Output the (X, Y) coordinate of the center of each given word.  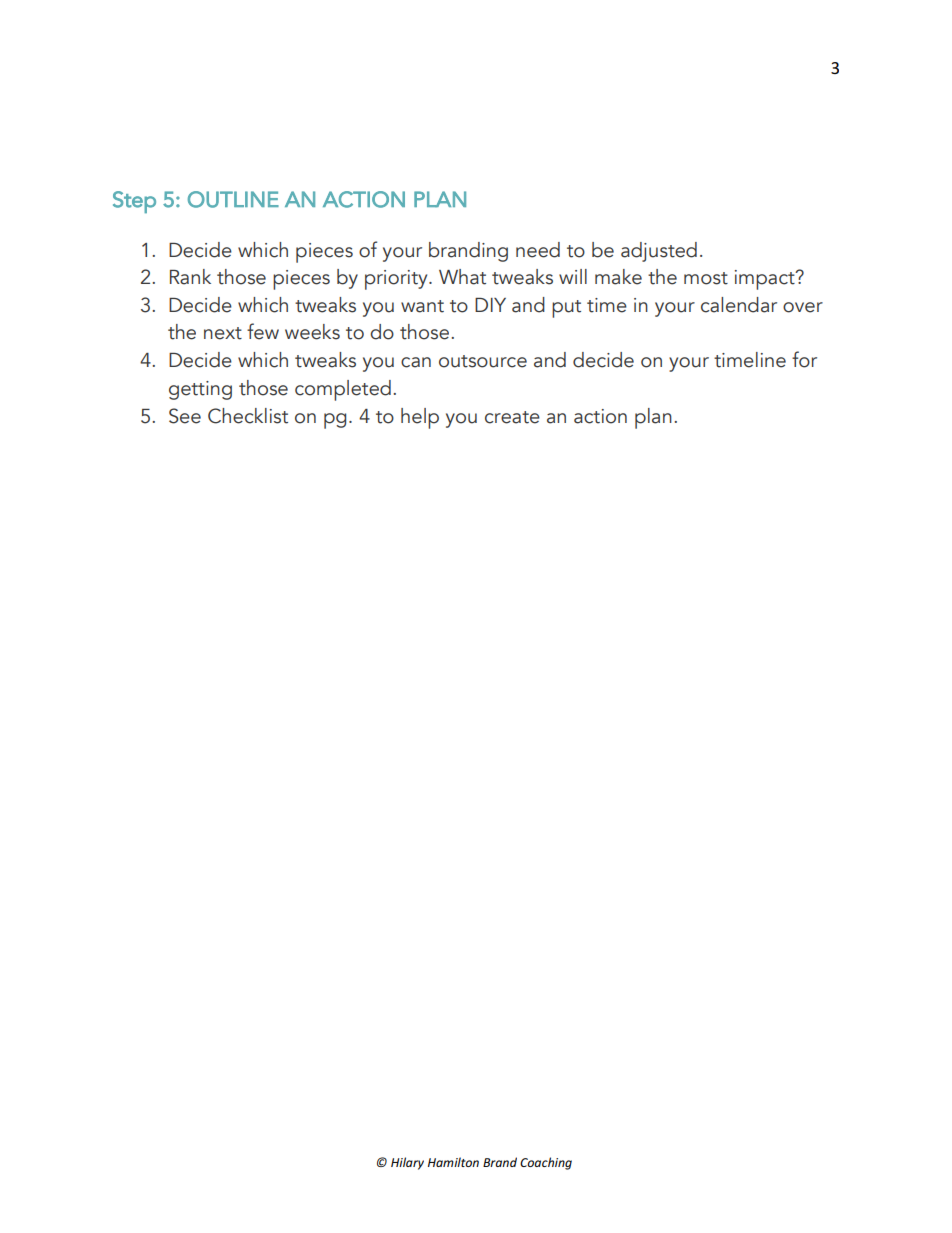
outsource (483, 361)
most (706, 278)
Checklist (248, 416)
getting (200, 390)
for (804, 359)
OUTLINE (233, 199)
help (420, 418)
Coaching (546, 1163)
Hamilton (453, 1162)
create (512, 417)
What (462, 277)
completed (343, 390)
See (185, 416)
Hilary (407, 1163)
